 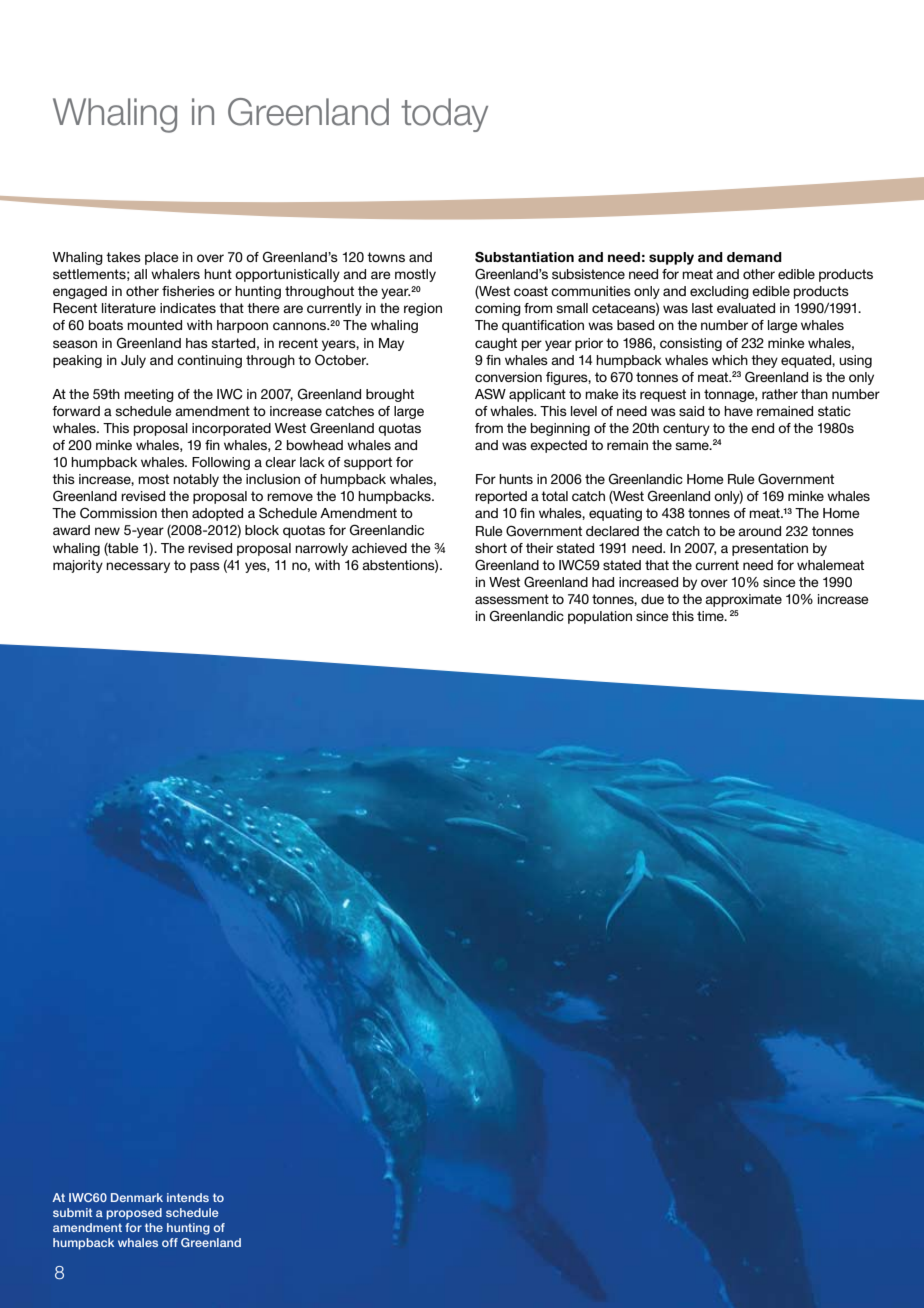 I want to click on today, so click(x=444, y=115).
